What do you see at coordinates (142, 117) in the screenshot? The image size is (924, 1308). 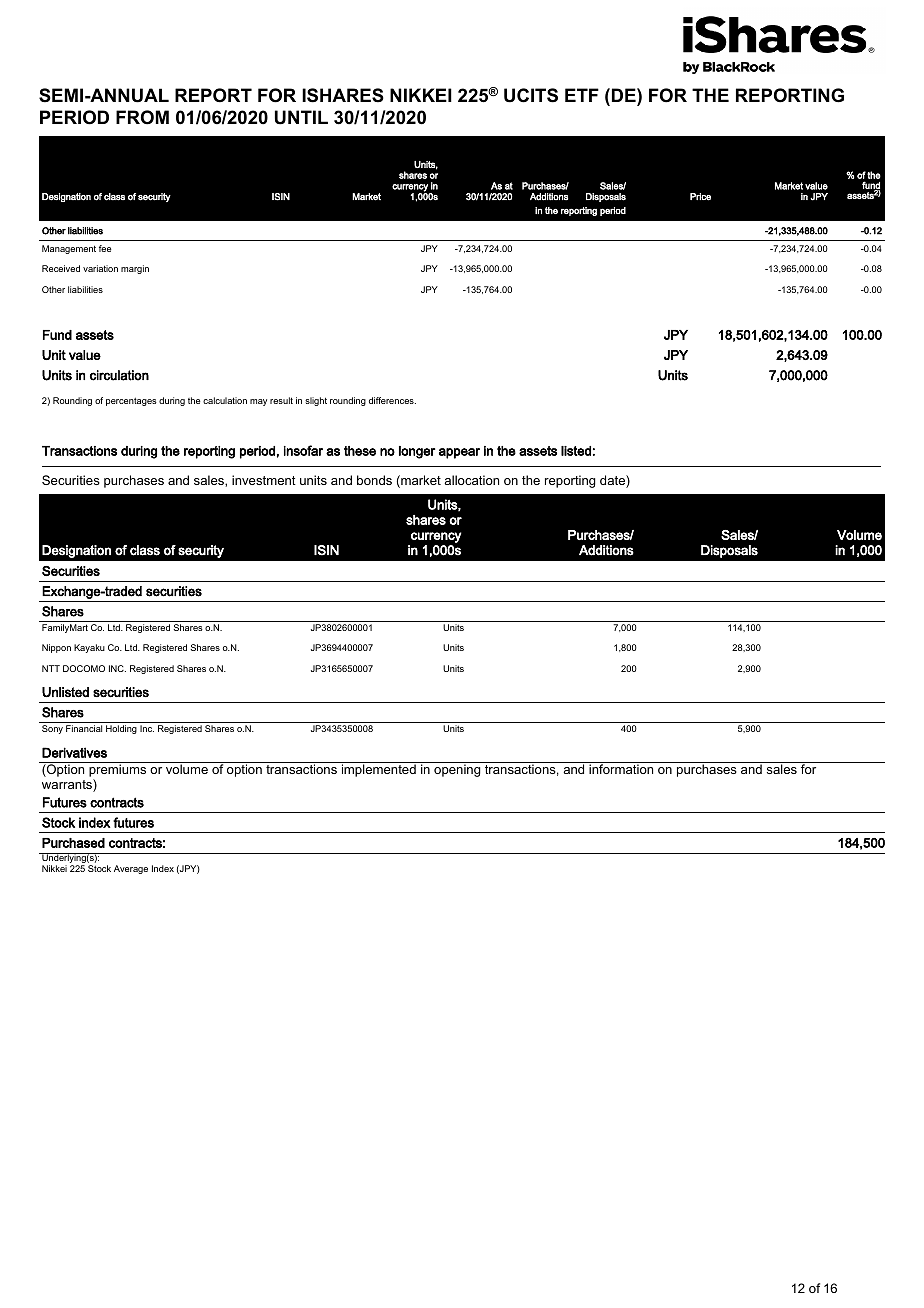 I see `FROM` at bounding box center [142, 117].
